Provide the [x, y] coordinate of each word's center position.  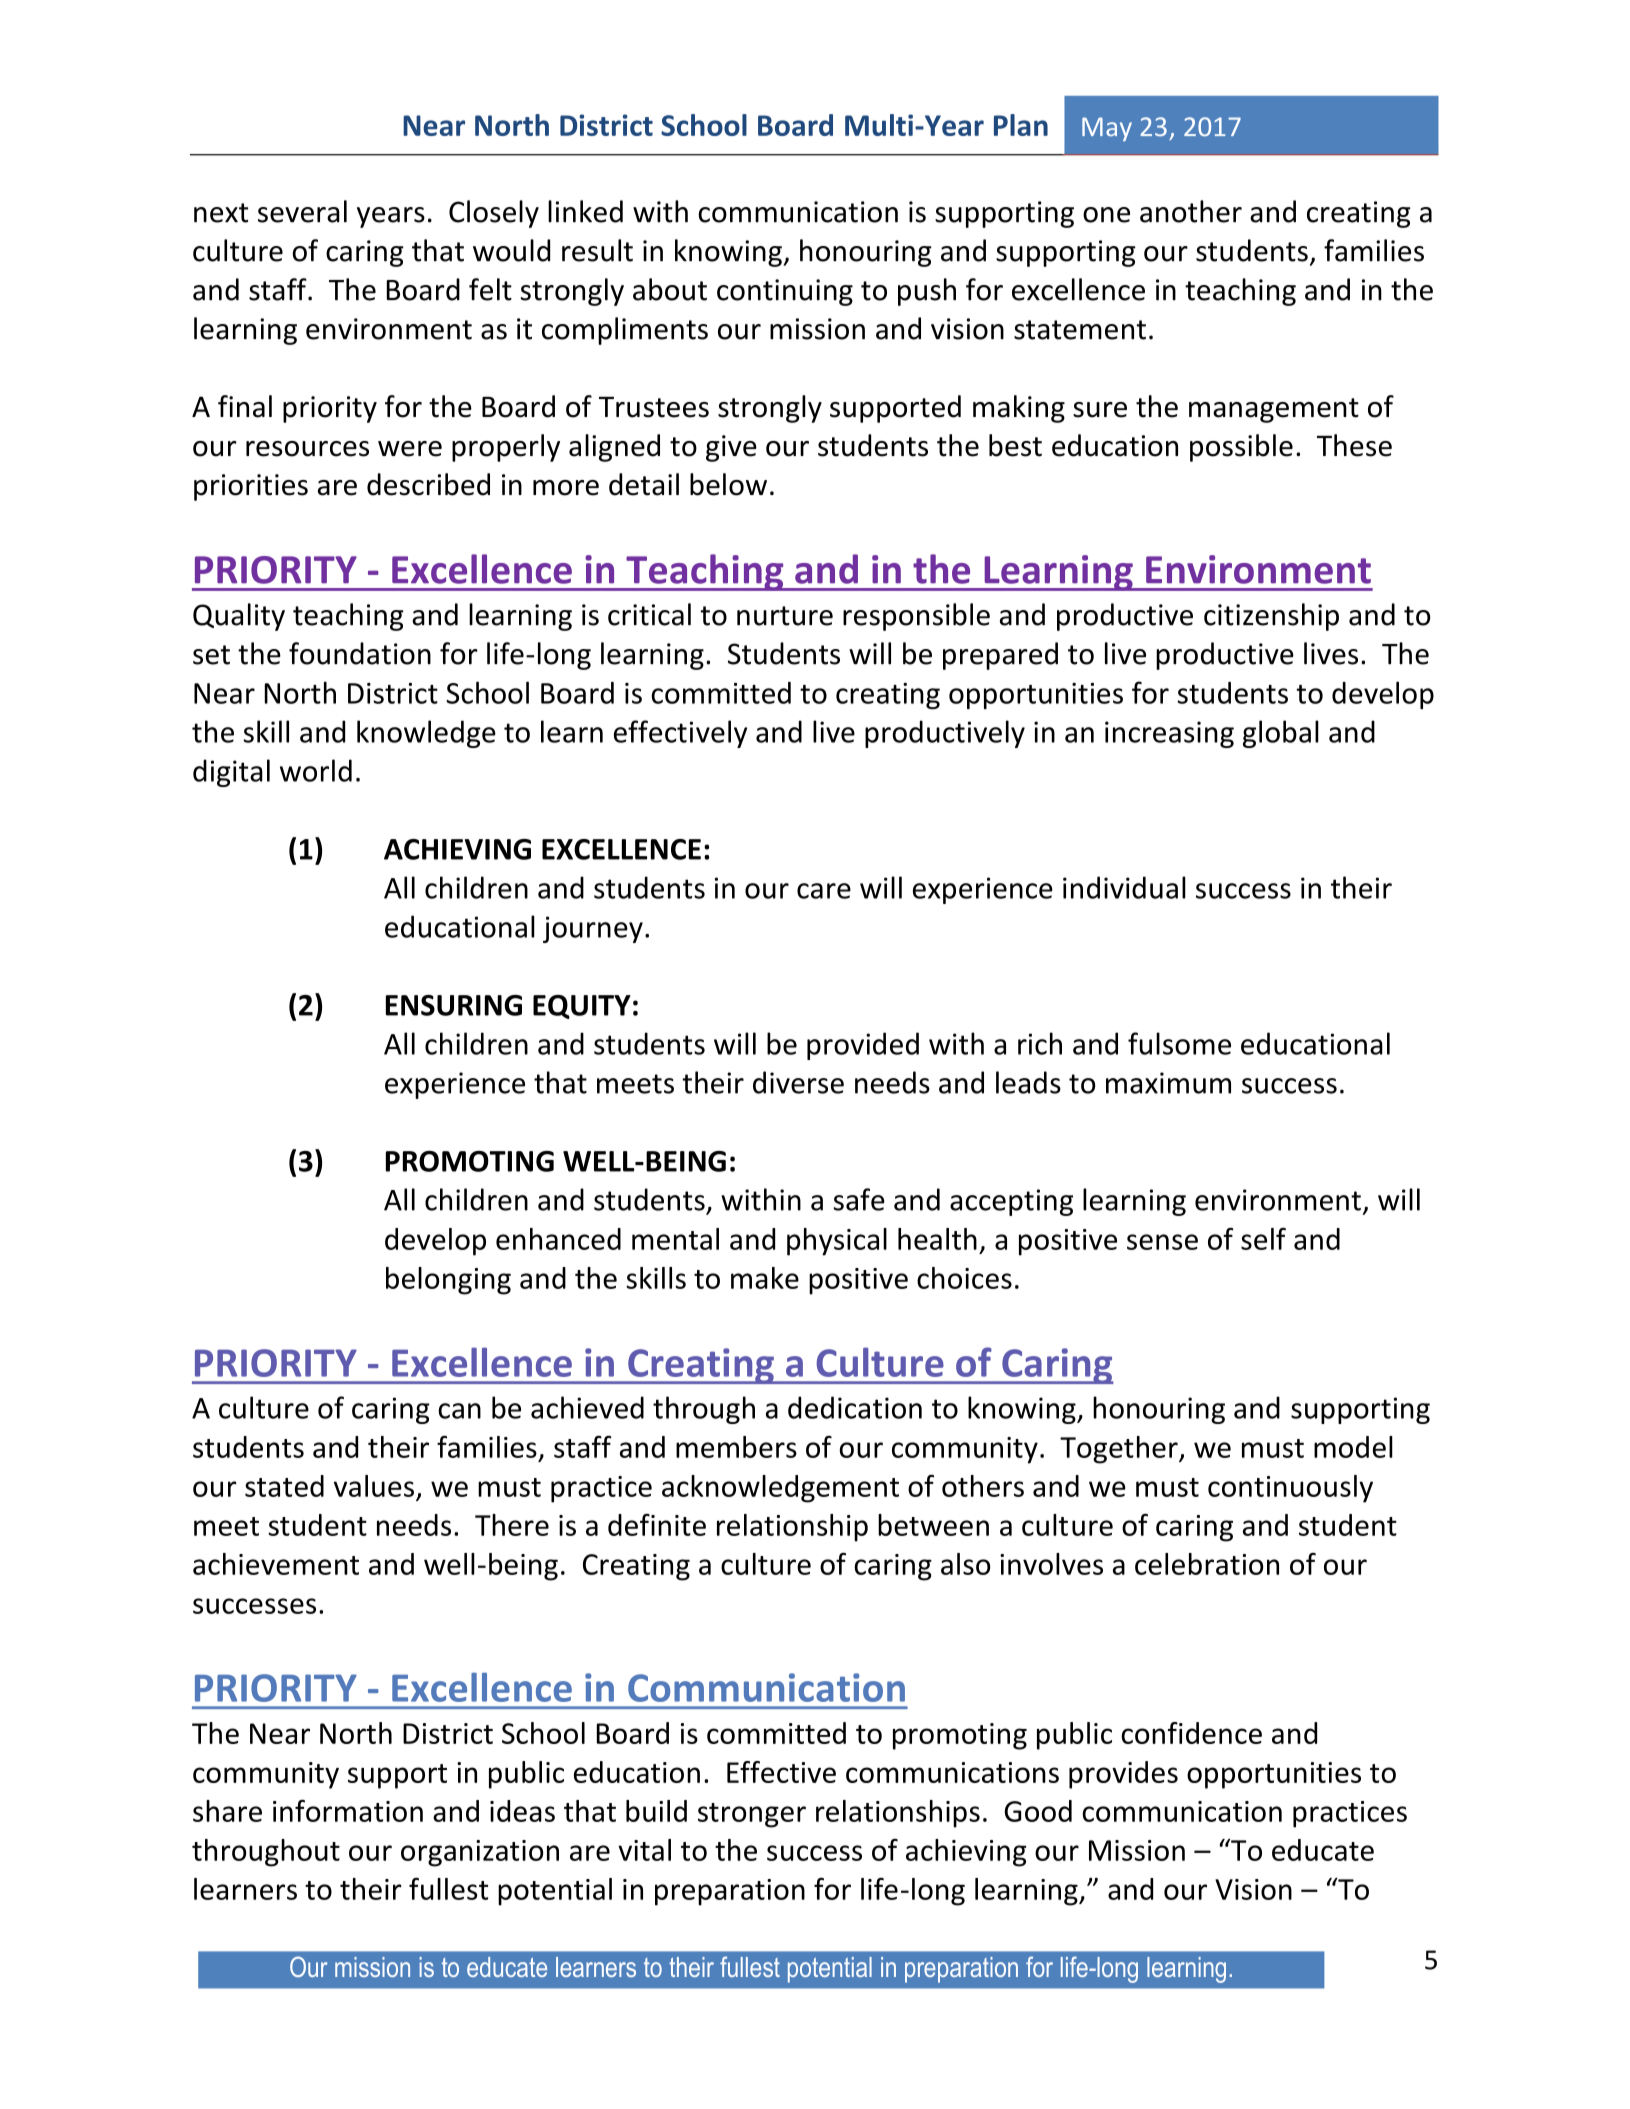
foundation [360, 653]
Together [1120, 1450]
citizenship [1271, 617]
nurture [785, 616]
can [459, 1411]
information [348, 1810]
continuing [785, 292]
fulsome [1179, 1043]
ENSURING [454, 1005]
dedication [855, 1407]
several [302, 211]
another [1191, 211]
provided [863, 1046]
